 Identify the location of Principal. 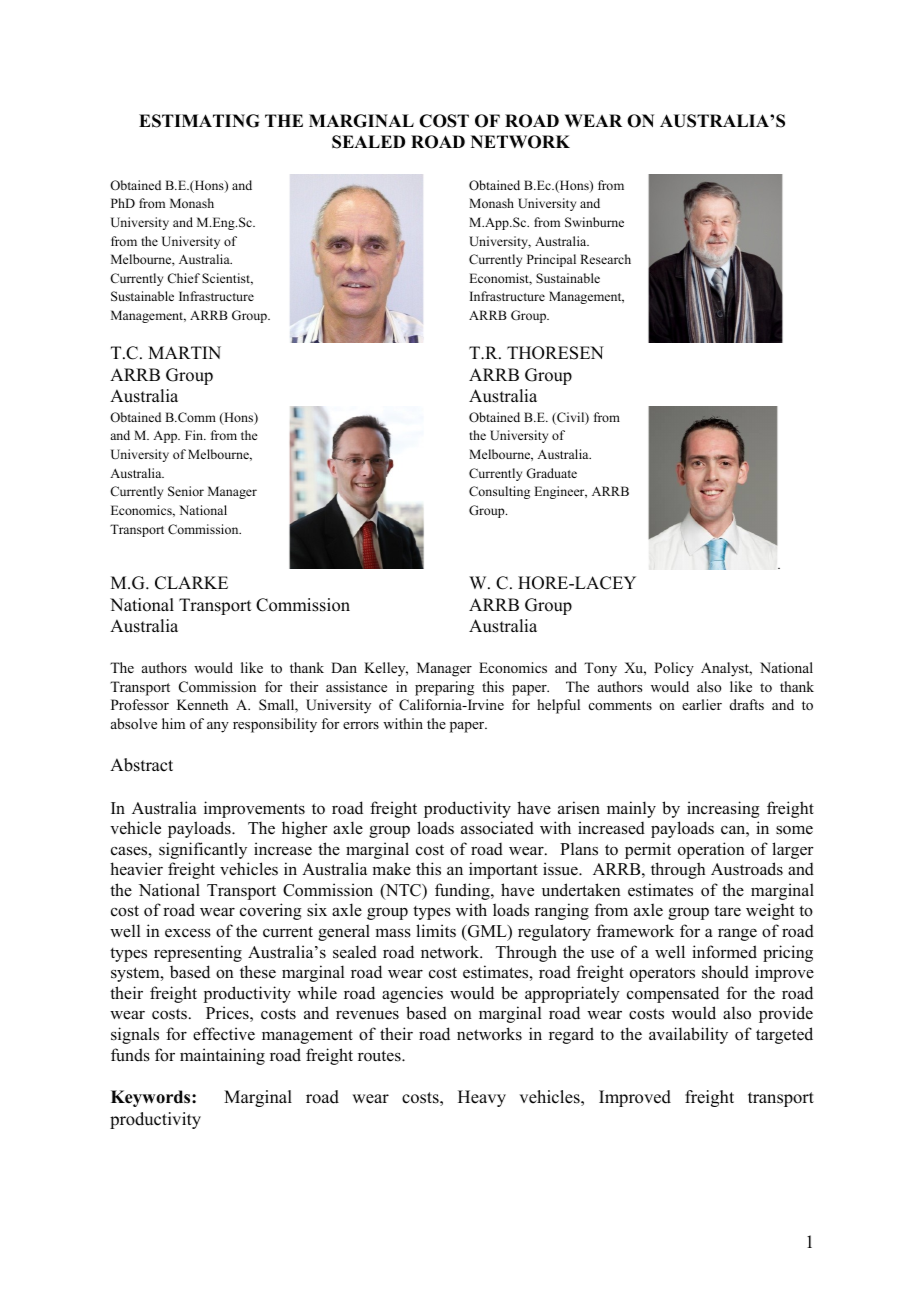
(551, 260).
